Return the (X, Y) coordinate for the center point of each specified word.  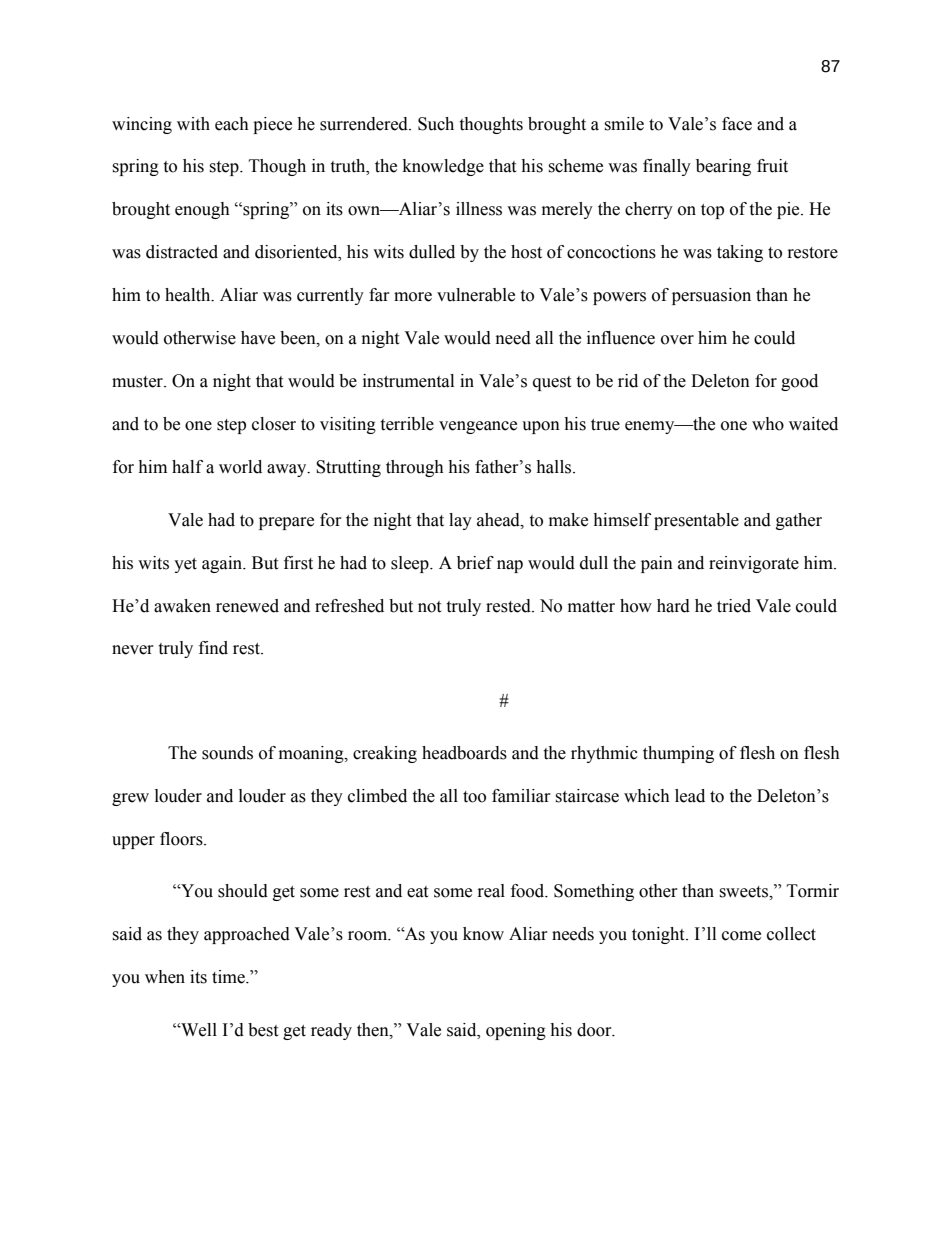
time (229, 977)
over (677, 340)
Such (436, 124)
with (193, 124)
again (223, 564)
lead (690, 796)
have (258, 338)
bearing (723, 167)
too (474, 797)
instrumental (408, 381)
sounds (227, 753)
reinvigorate (754, 564)
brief (475, 563)
